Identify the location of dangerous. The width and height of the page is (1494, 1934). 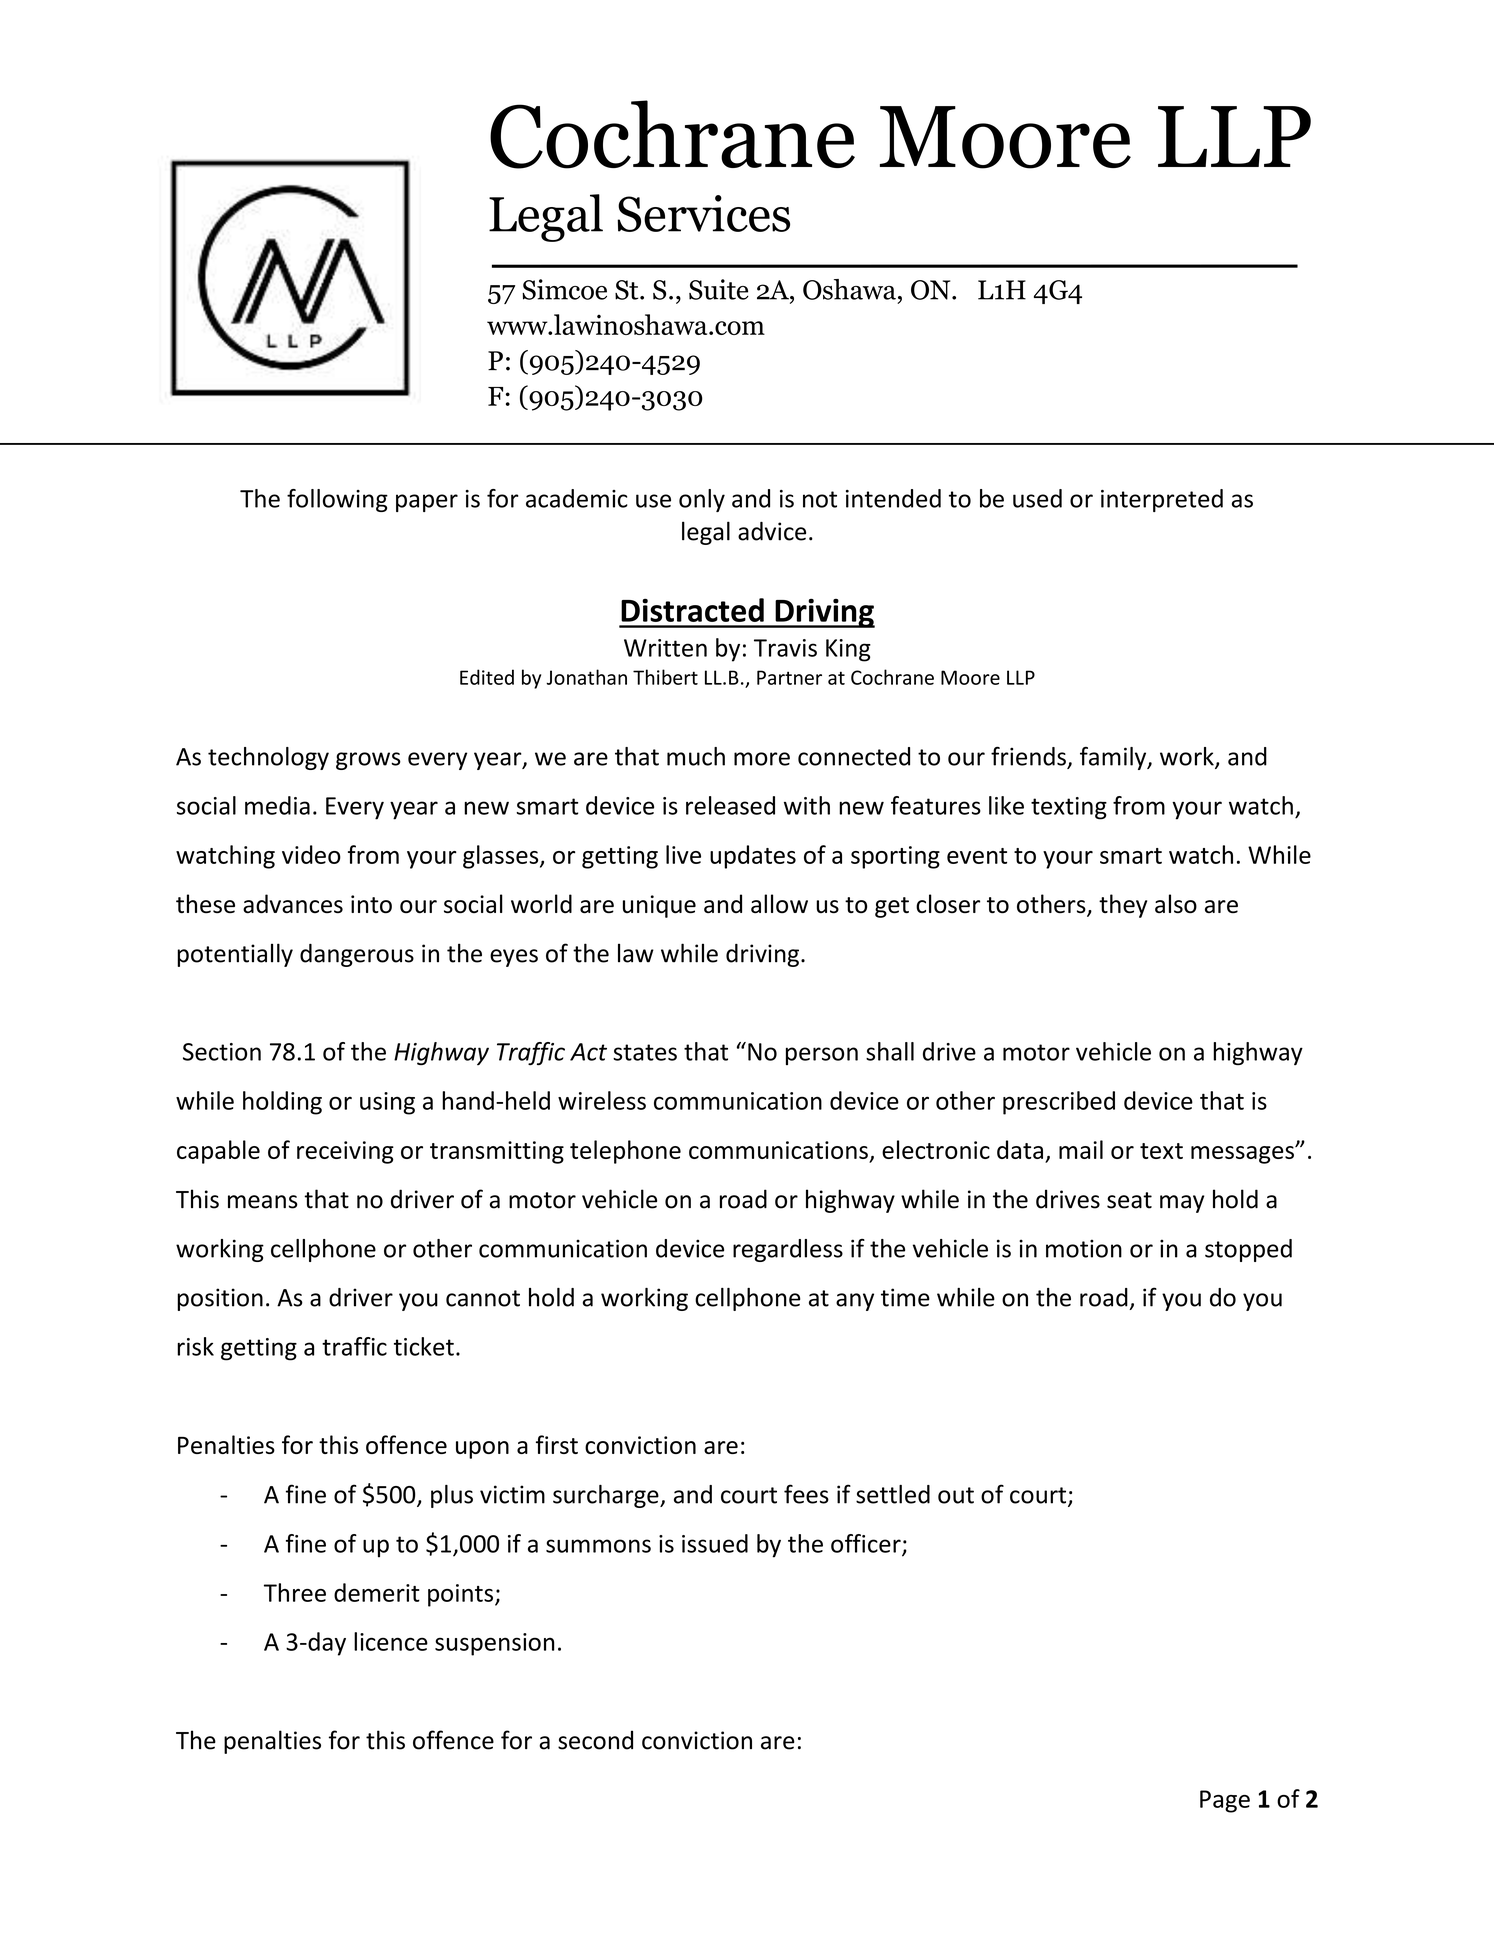
(357, 955).
